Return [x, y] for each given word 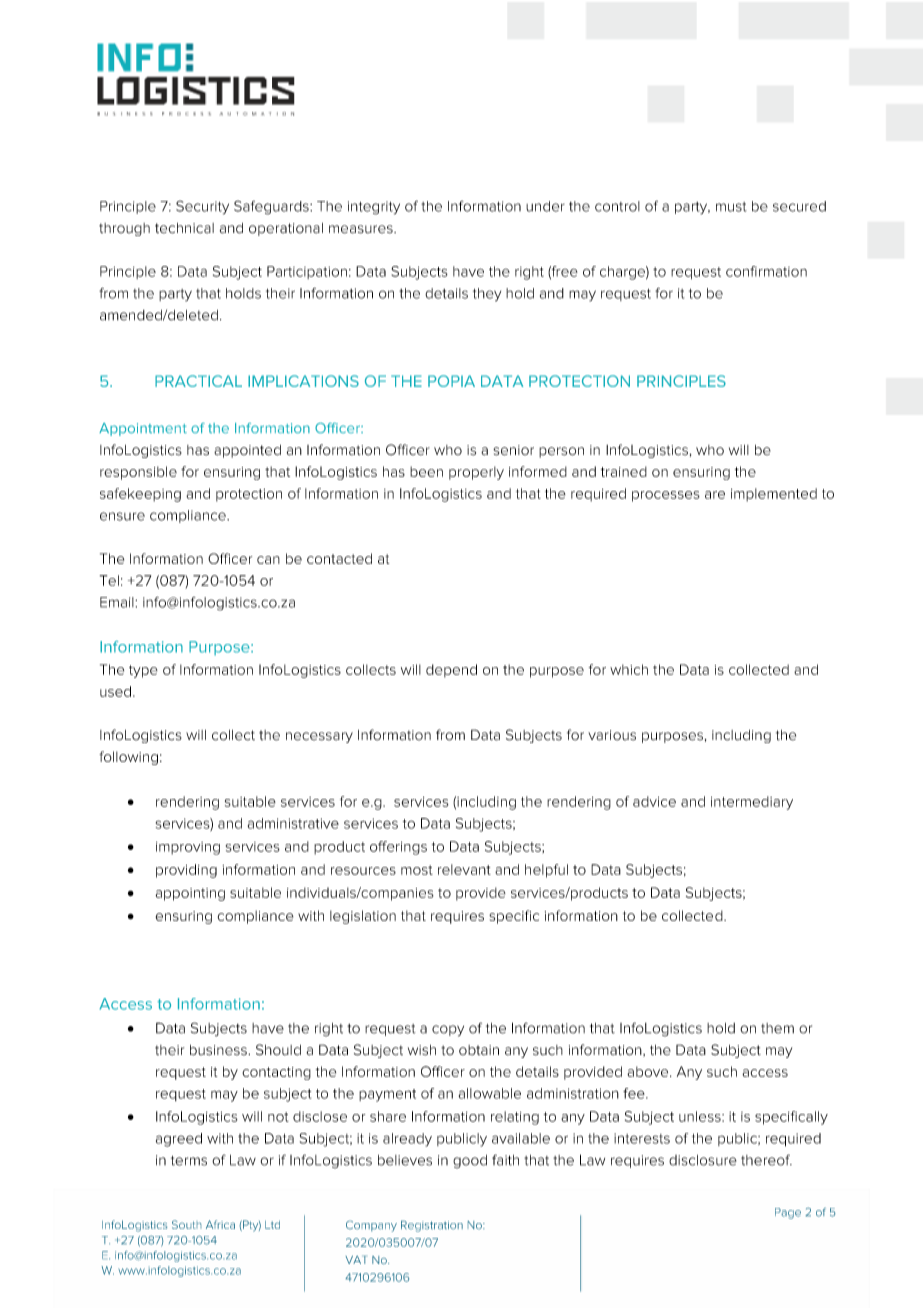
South [186, 1224]
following [128, 758]
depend [451, 671]
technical [184, 228]
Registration [432, 1226]
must [731, 207]
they [487, 295]
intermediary [752, 803]
